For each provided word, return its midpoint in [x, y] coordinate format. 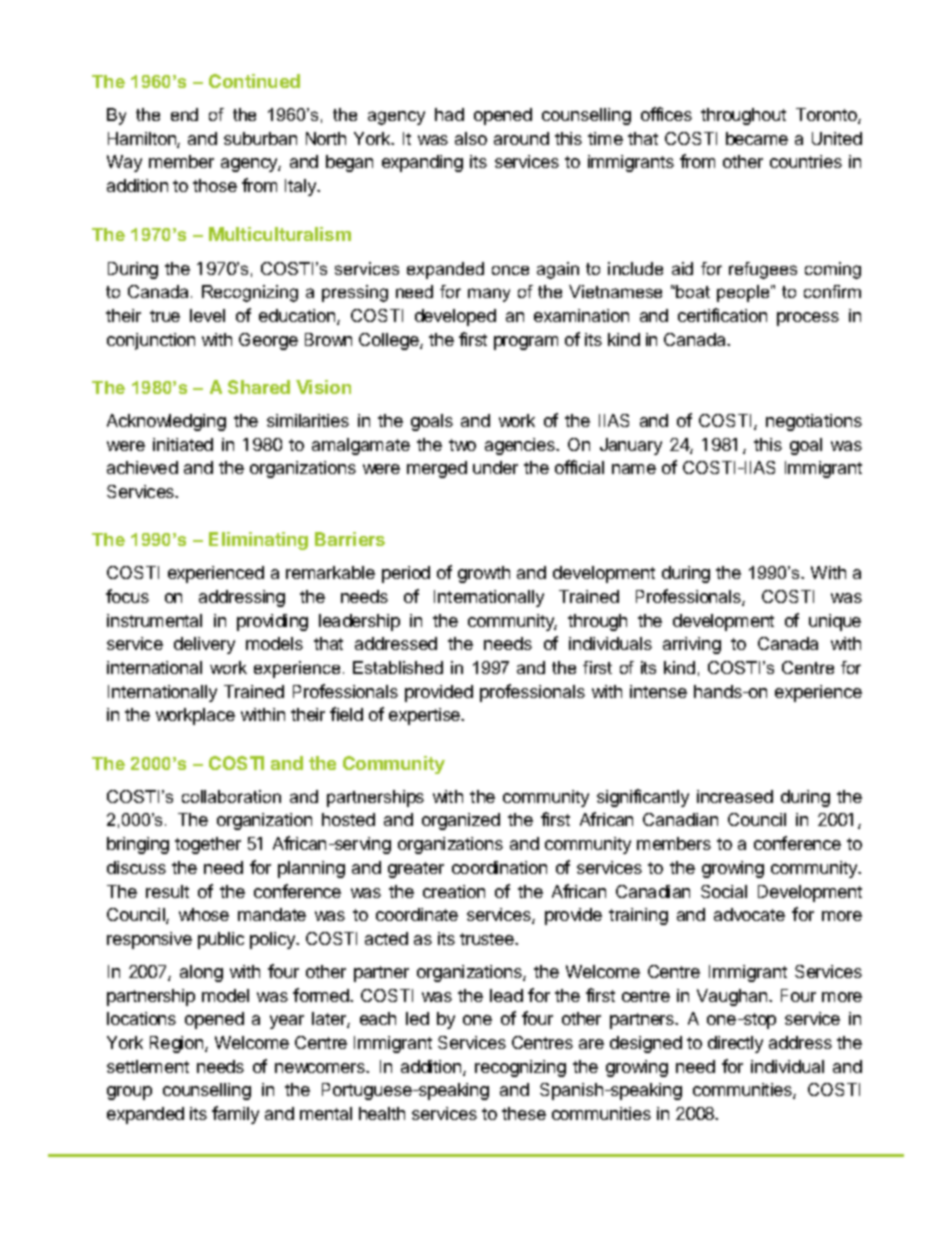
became [757, 138]
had [449, 114]
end [184, 114]
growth [484, 574]
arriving [692, 645]
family [235, 1115]
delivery [204, 645]
